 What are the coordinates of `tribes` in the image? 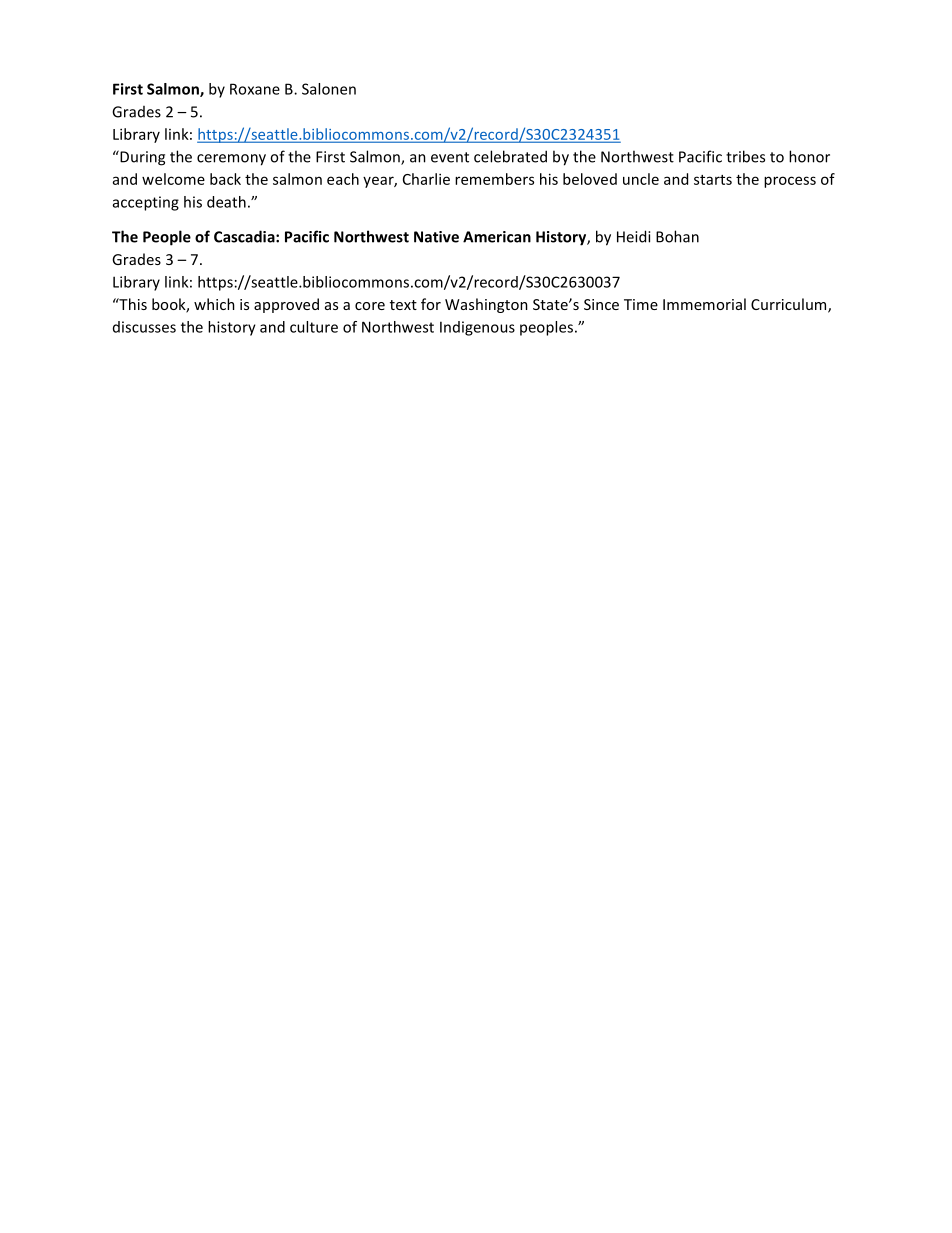 It's located at (745, 156).
